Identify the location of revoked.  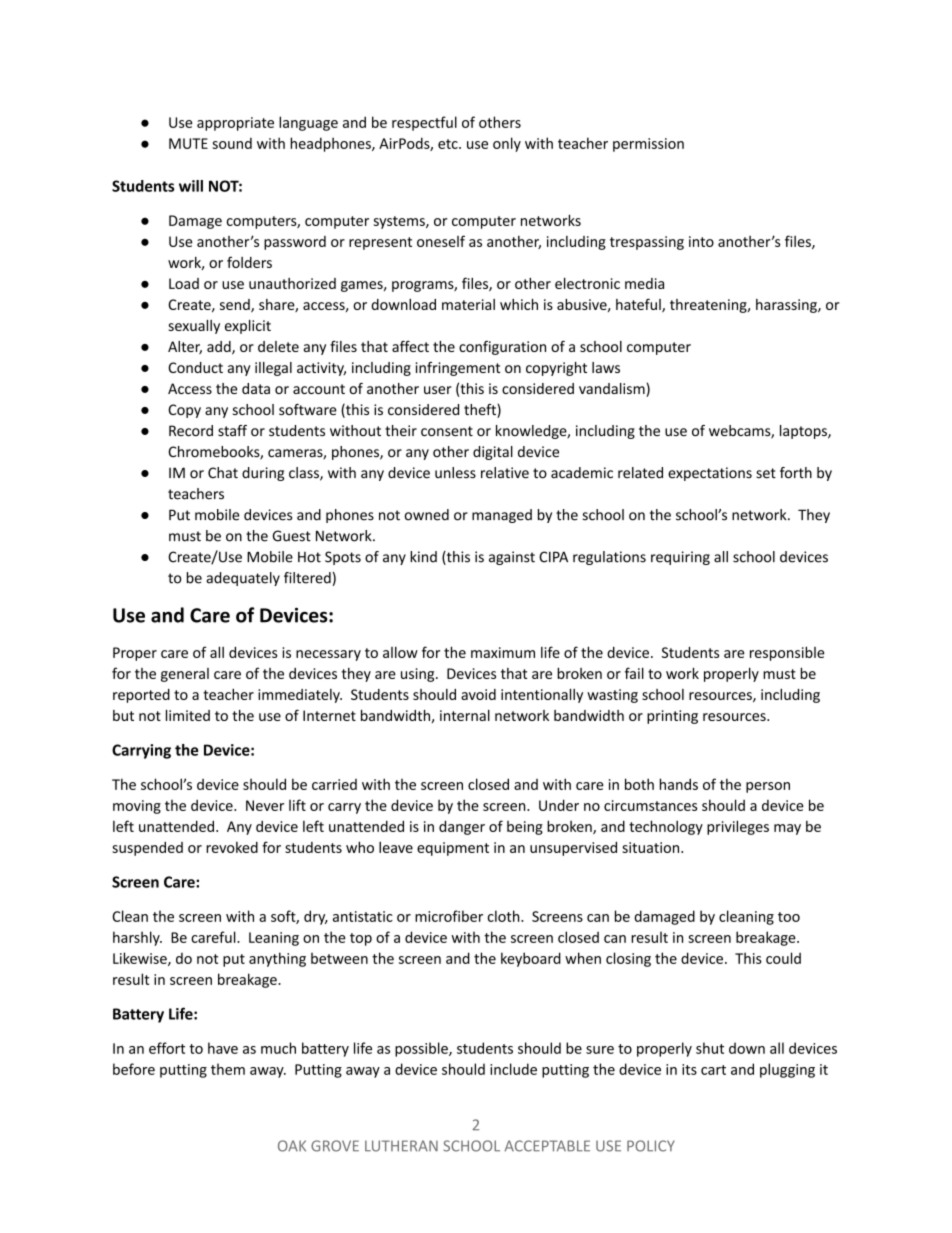
(232, 847).
